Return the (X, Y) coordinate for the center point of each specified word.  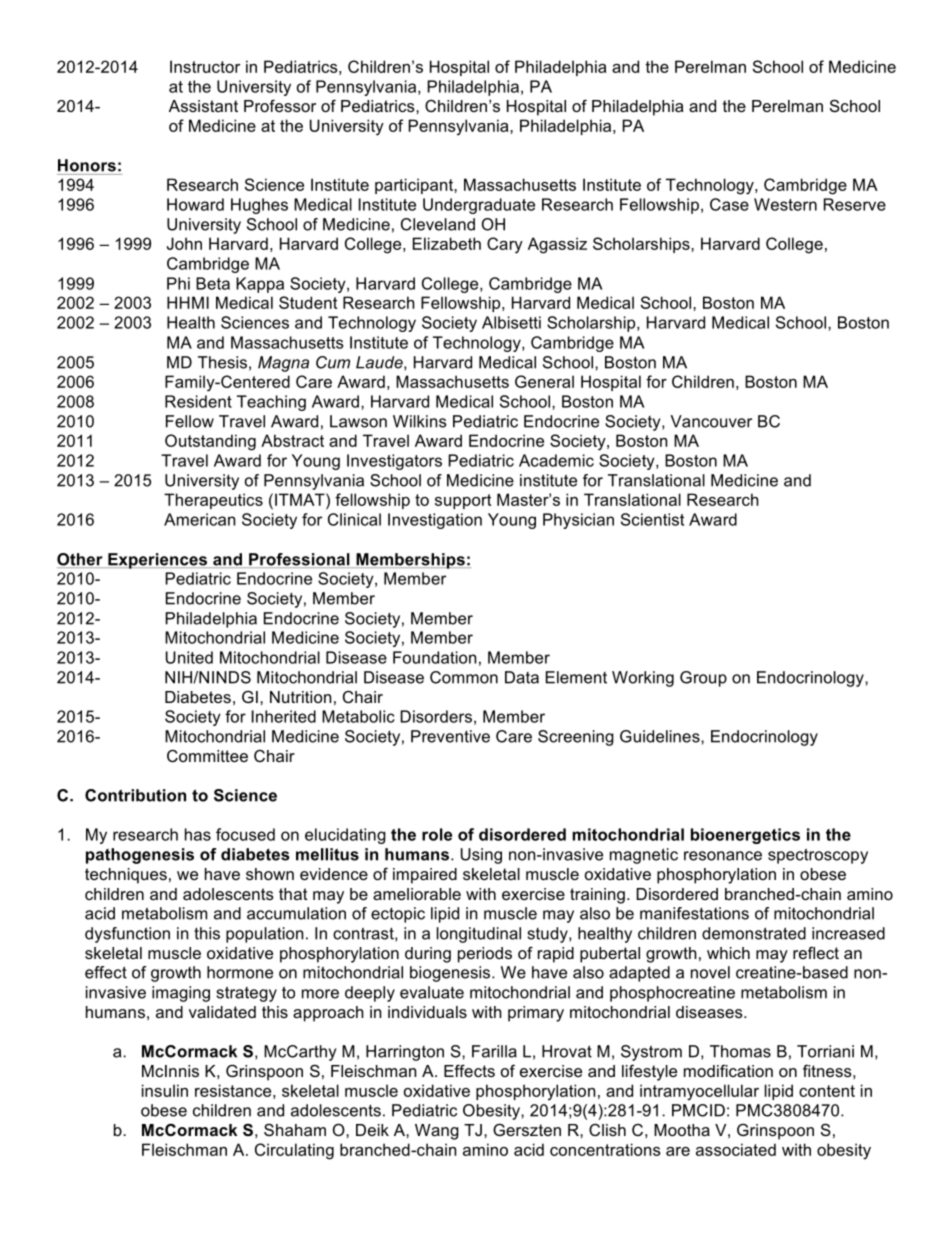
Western (785, 204)
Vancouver (711, 421)
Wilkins (420, 421)
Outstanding (210, 442)
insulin (165, 1090)
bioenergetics (745, 836)
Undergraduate (479, 206)
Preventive (450, 736)
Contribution (135, 795)
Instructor (205, 66)
